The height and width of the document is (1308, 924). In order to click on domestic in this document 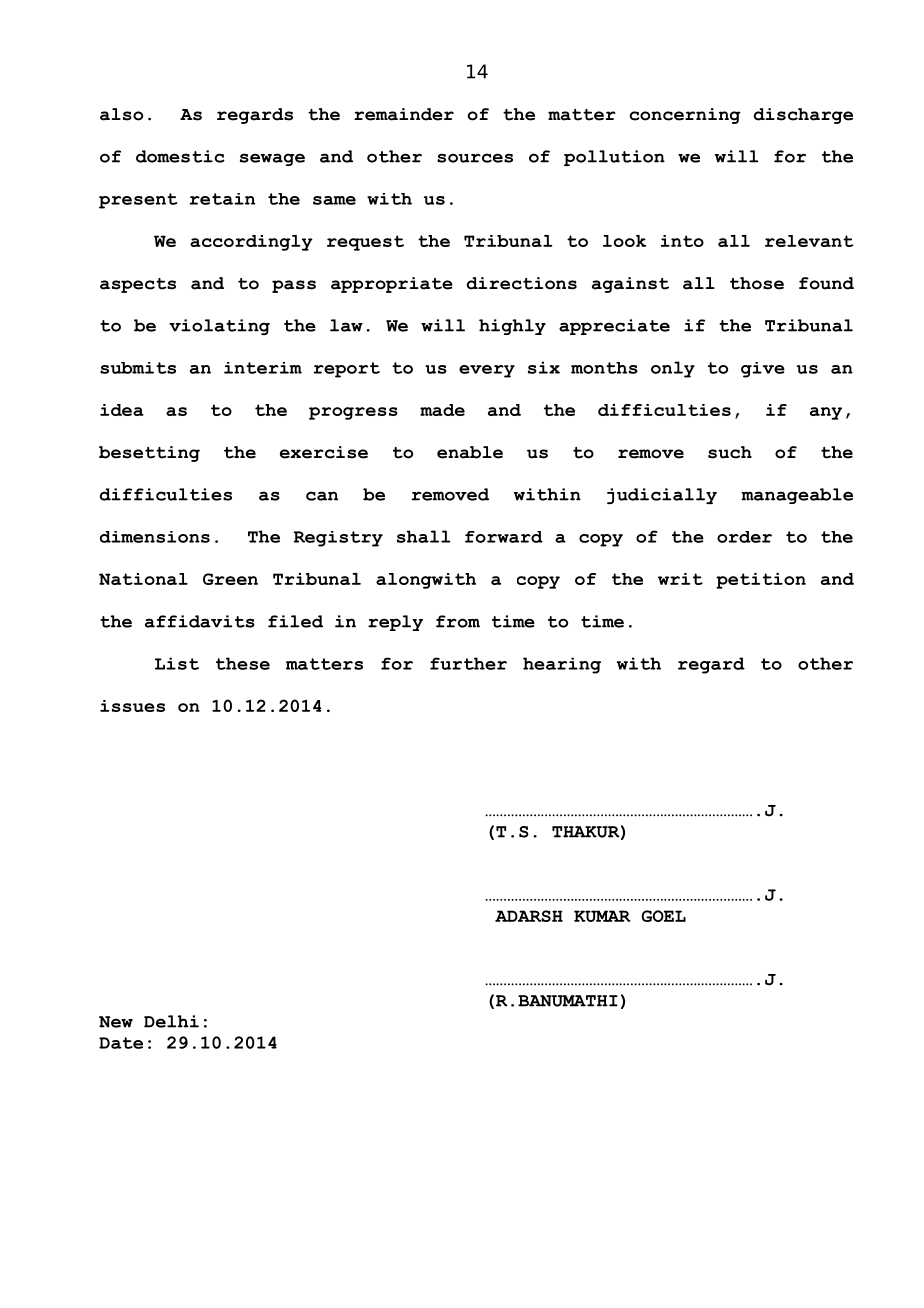, I will do `click(180, 156)`.
